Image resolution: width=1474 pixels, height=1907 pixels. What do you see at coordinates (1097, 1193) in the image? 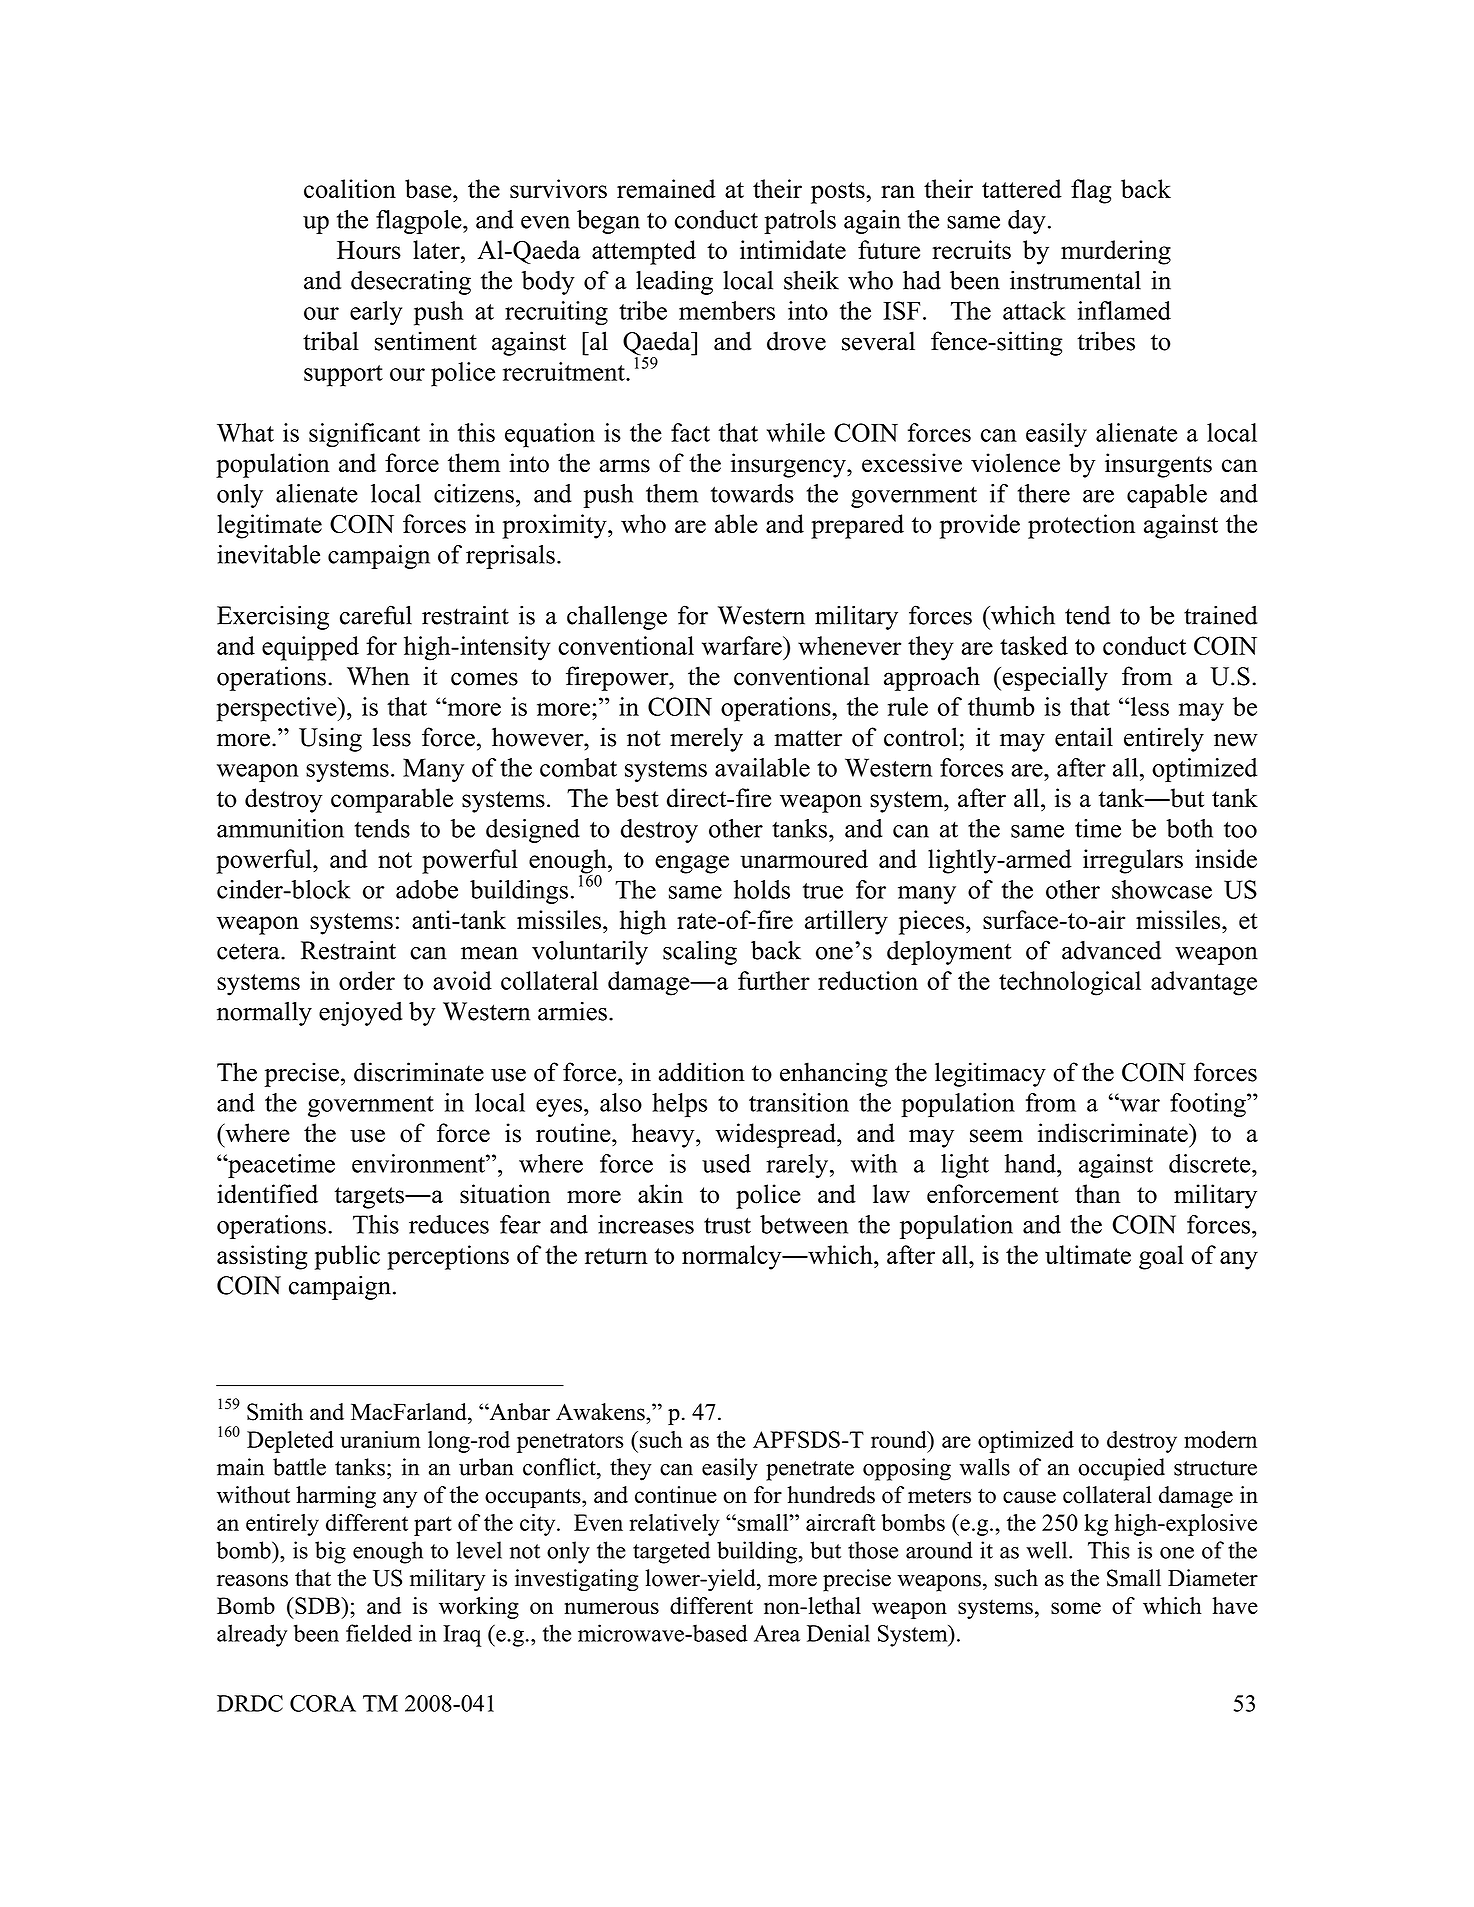
I see `than` at bounding box center [1097, 1193].
